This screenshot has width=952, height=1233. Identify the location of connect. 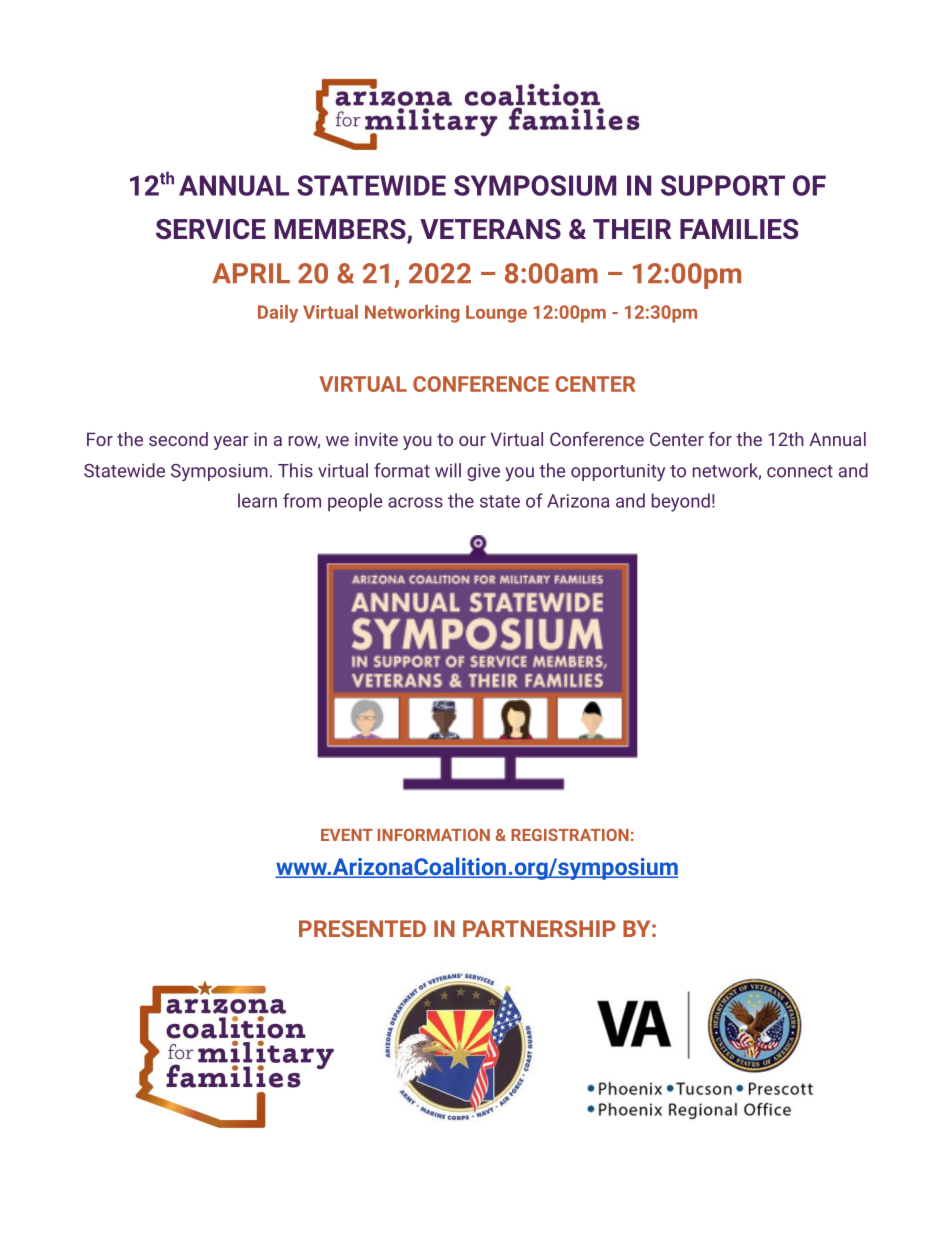
(800, 471).
